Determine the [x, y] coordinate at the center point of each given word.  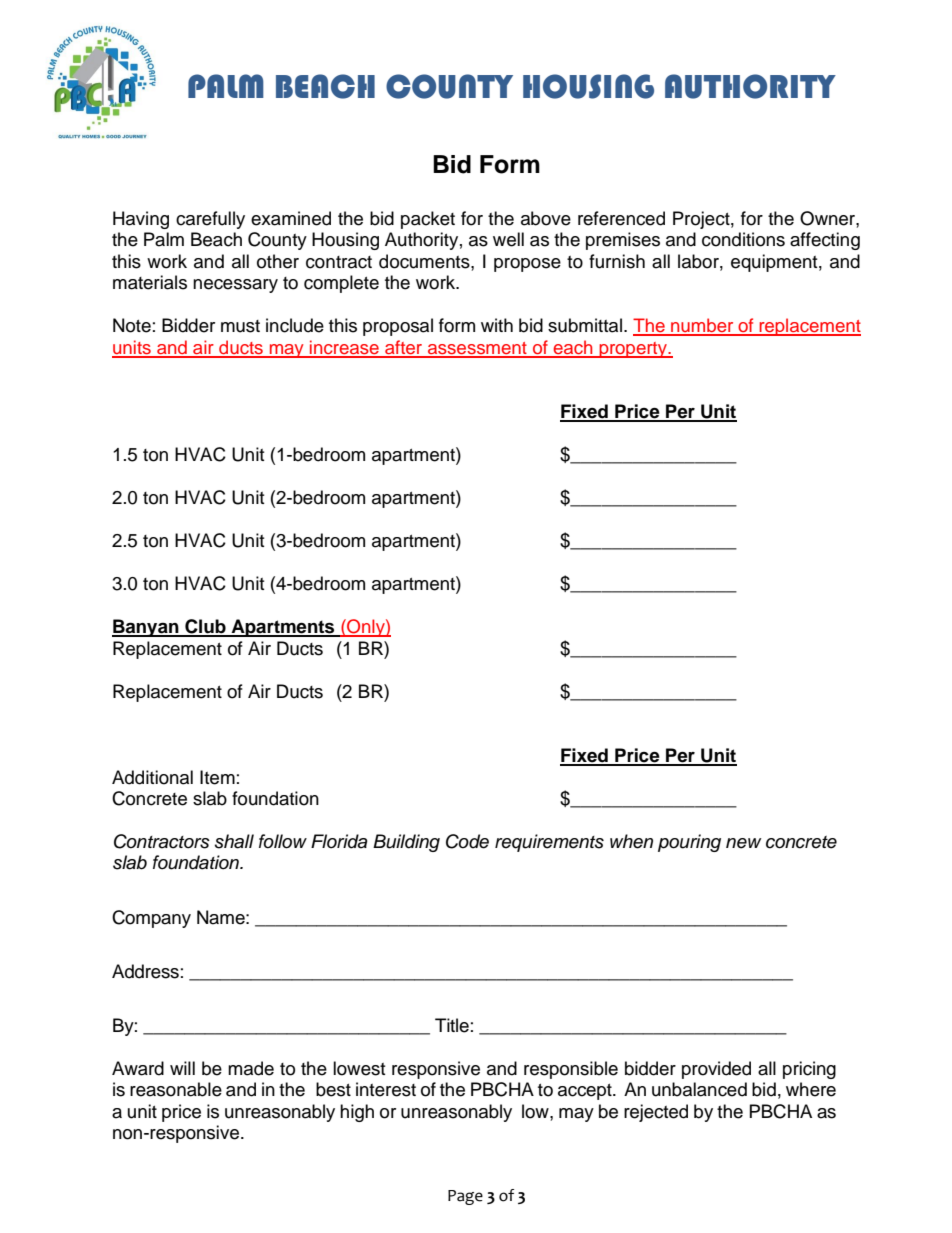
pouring [689, 843]
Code [467, 841]
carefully [210, 220]
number [702, 326]
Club [205, 627]
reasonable [176, 1089]
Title [452, 1025]
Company [151, 919]
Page [465, 1197]
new [743, 843]
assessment [477, 349]
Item [217, 777]
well [508, 239]
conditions [743, 239]
